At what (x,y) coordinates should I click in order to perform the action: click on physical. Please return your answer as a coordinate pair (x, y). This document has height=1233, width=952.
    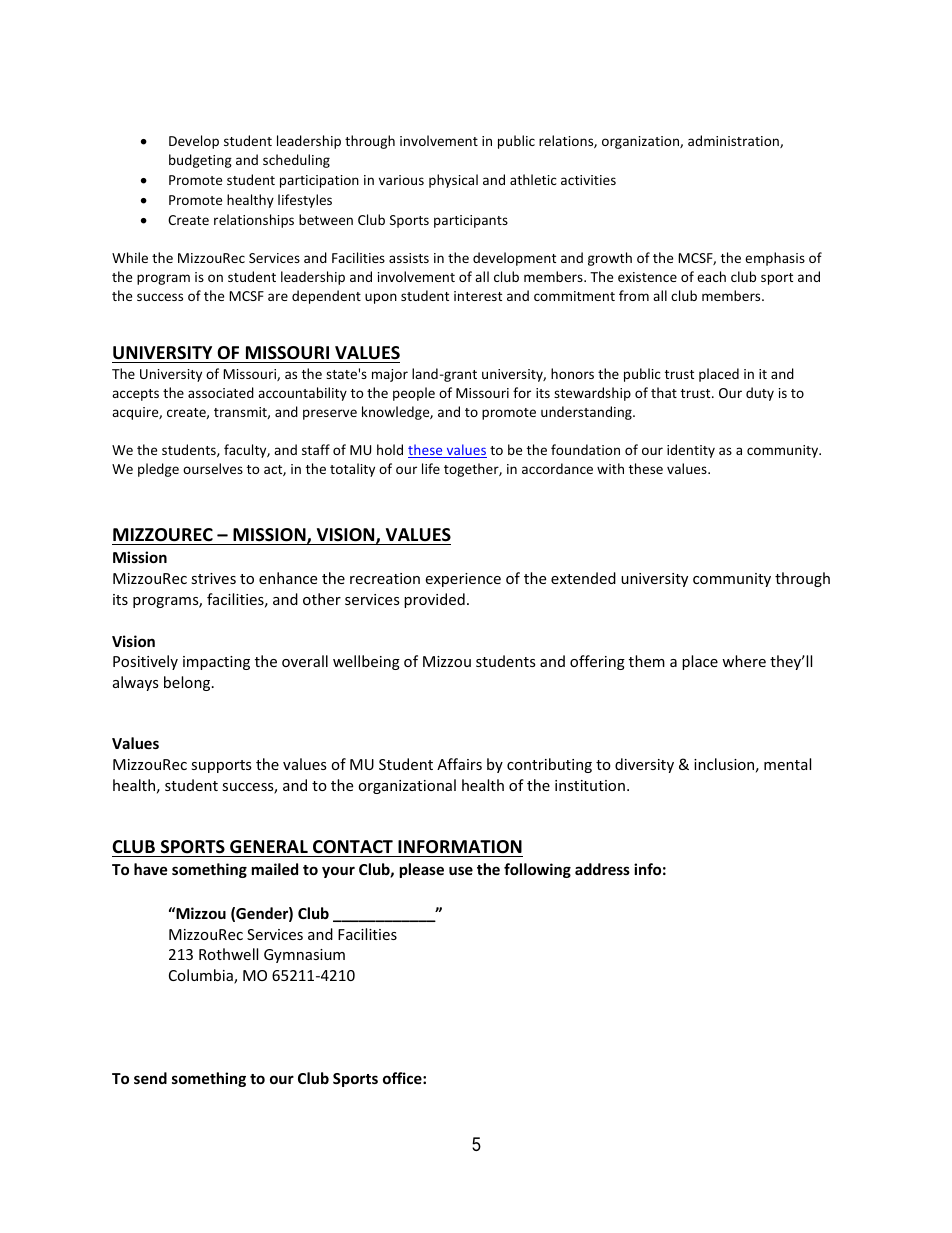
    Looking at the image, I should click on (453, 181).
